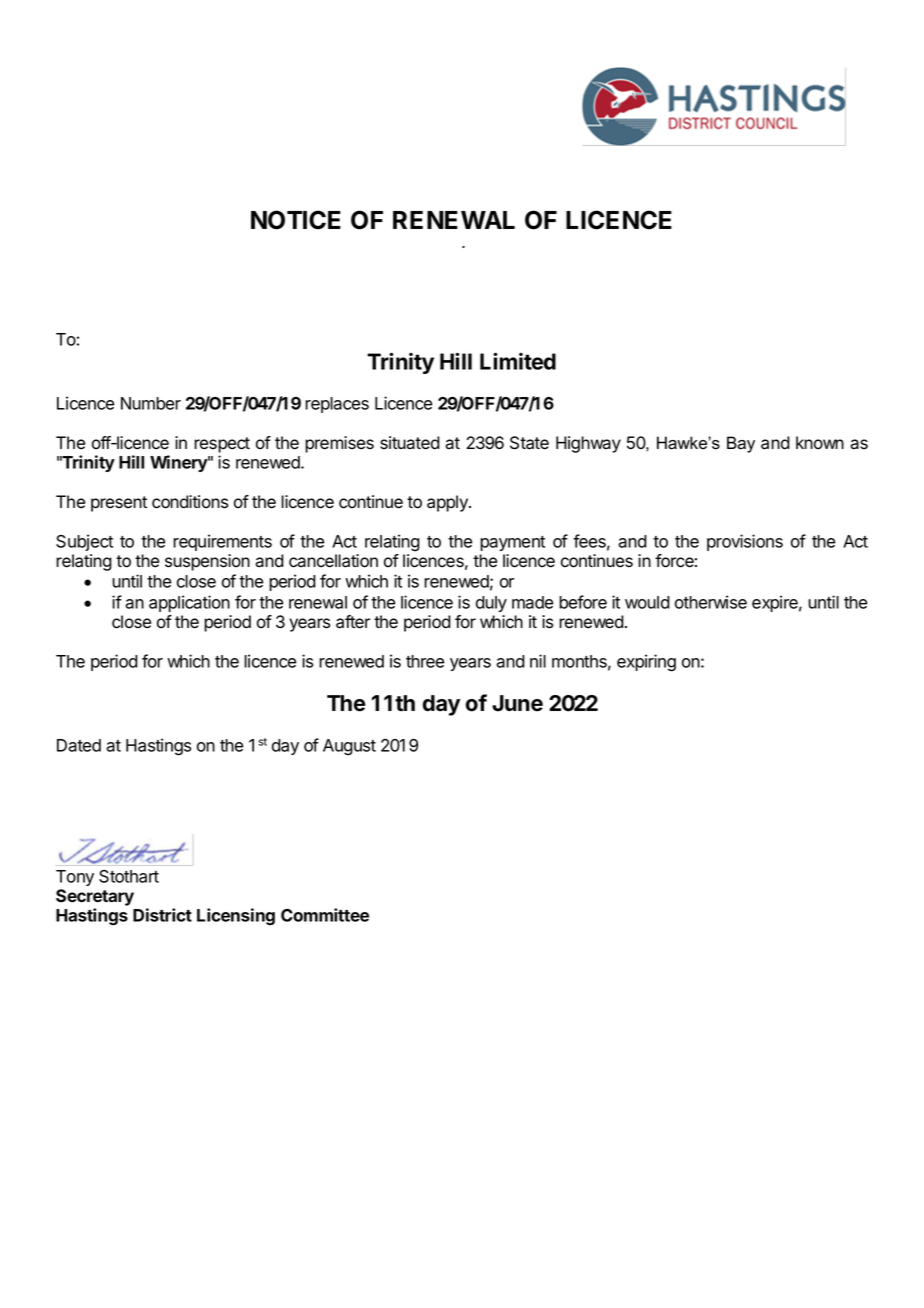  I want to click on District, so click(162, 915).
